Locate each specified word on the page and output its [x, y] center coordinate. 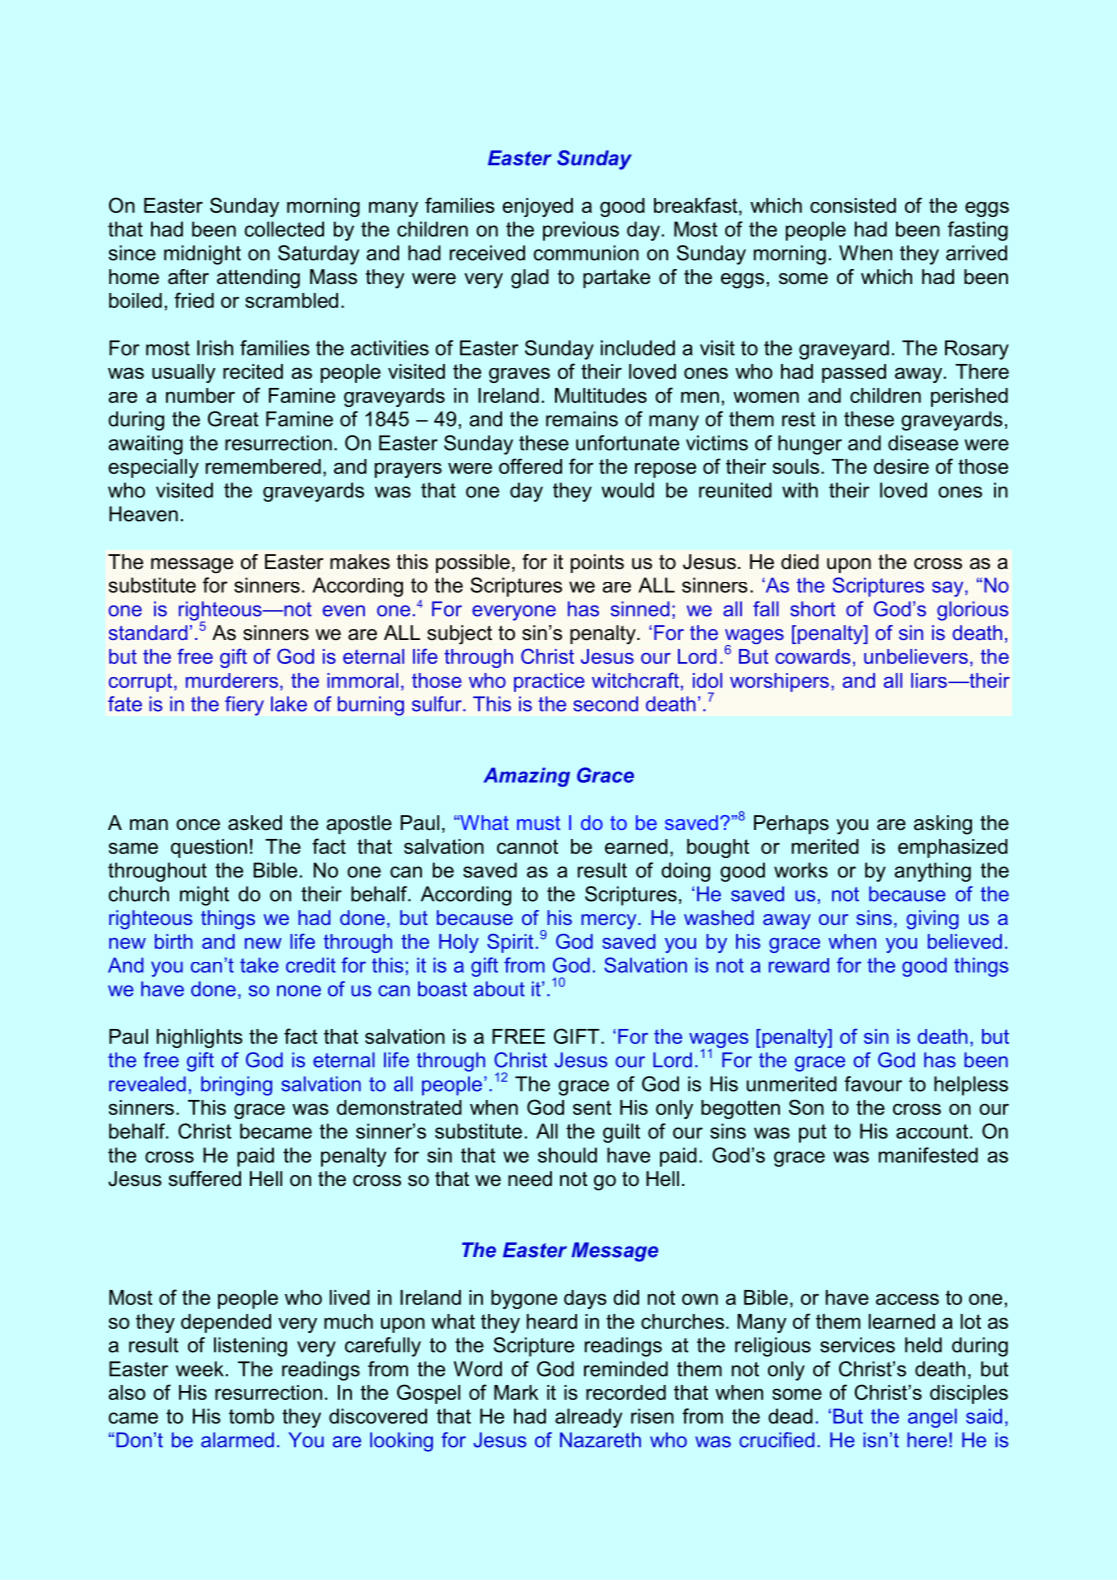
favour [873, 1084]
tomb [251, 1416]
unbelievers [916, 656]
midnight [202, 255]
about [499, 989]
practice [549, 682]
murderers [232, 680]
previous [581, 231]
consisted [853, 205]
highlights [200, 1038]
